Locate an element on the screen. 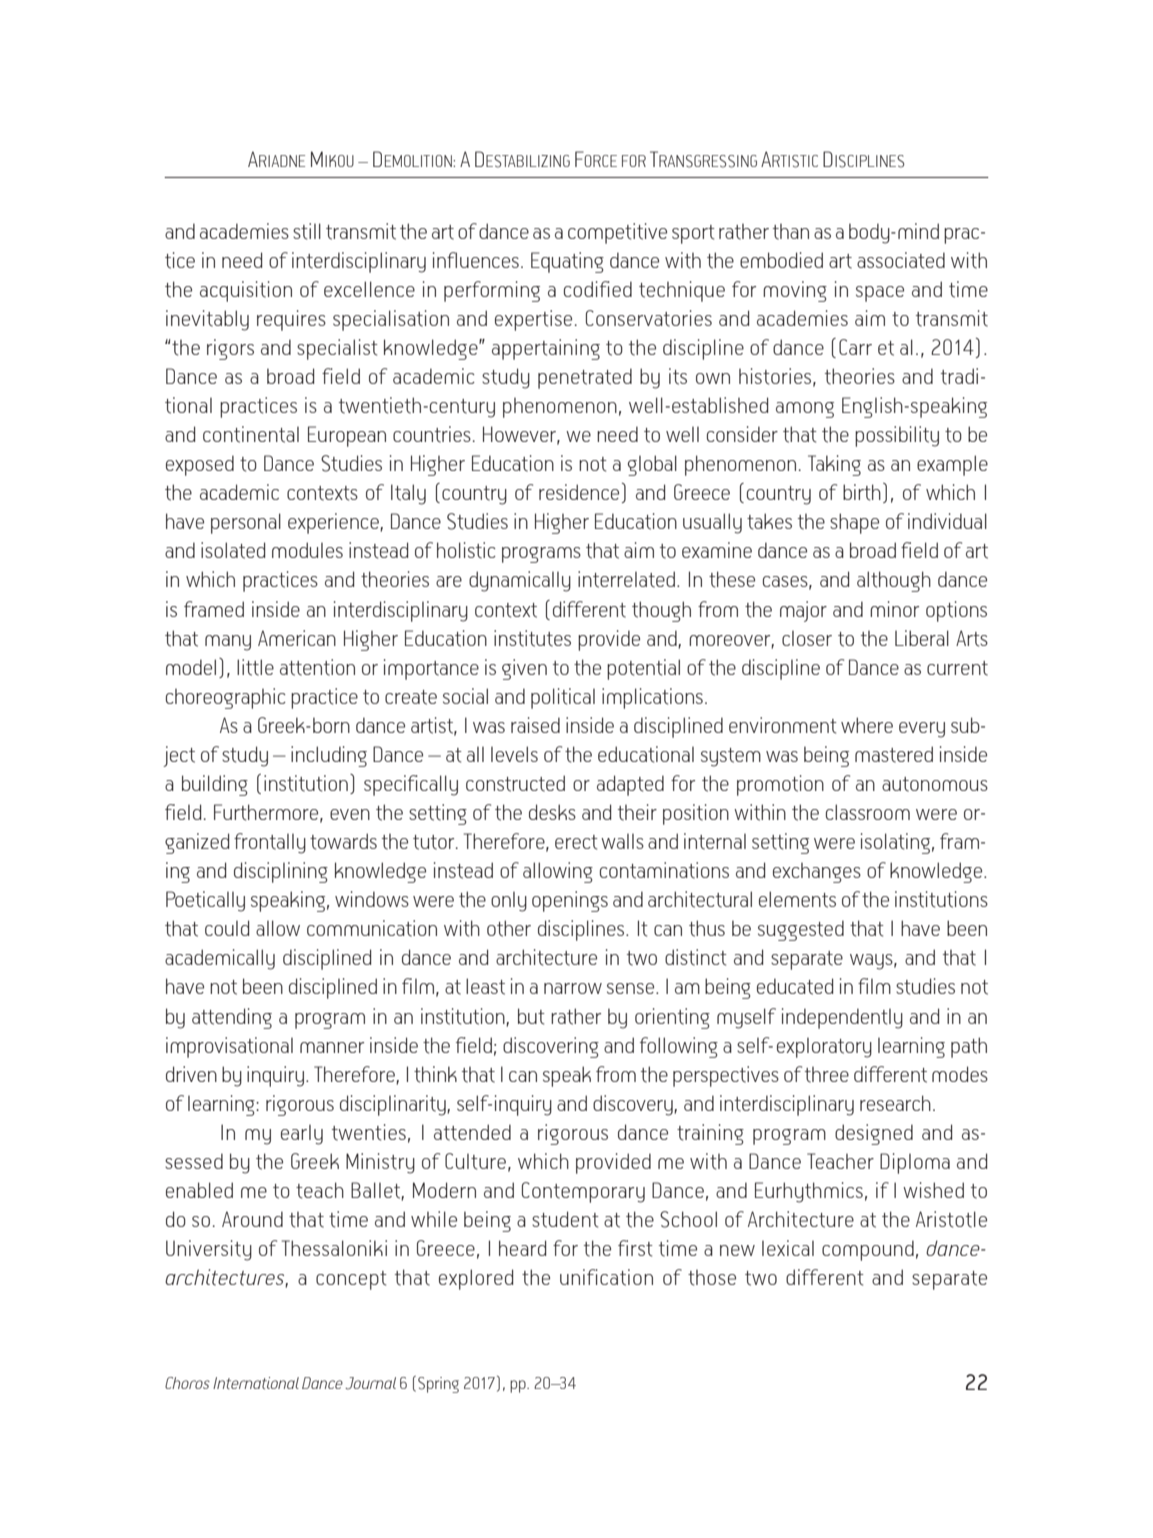 This screenshot has width=1153, height=1538. Equating is located at coordinates (567, 262).
